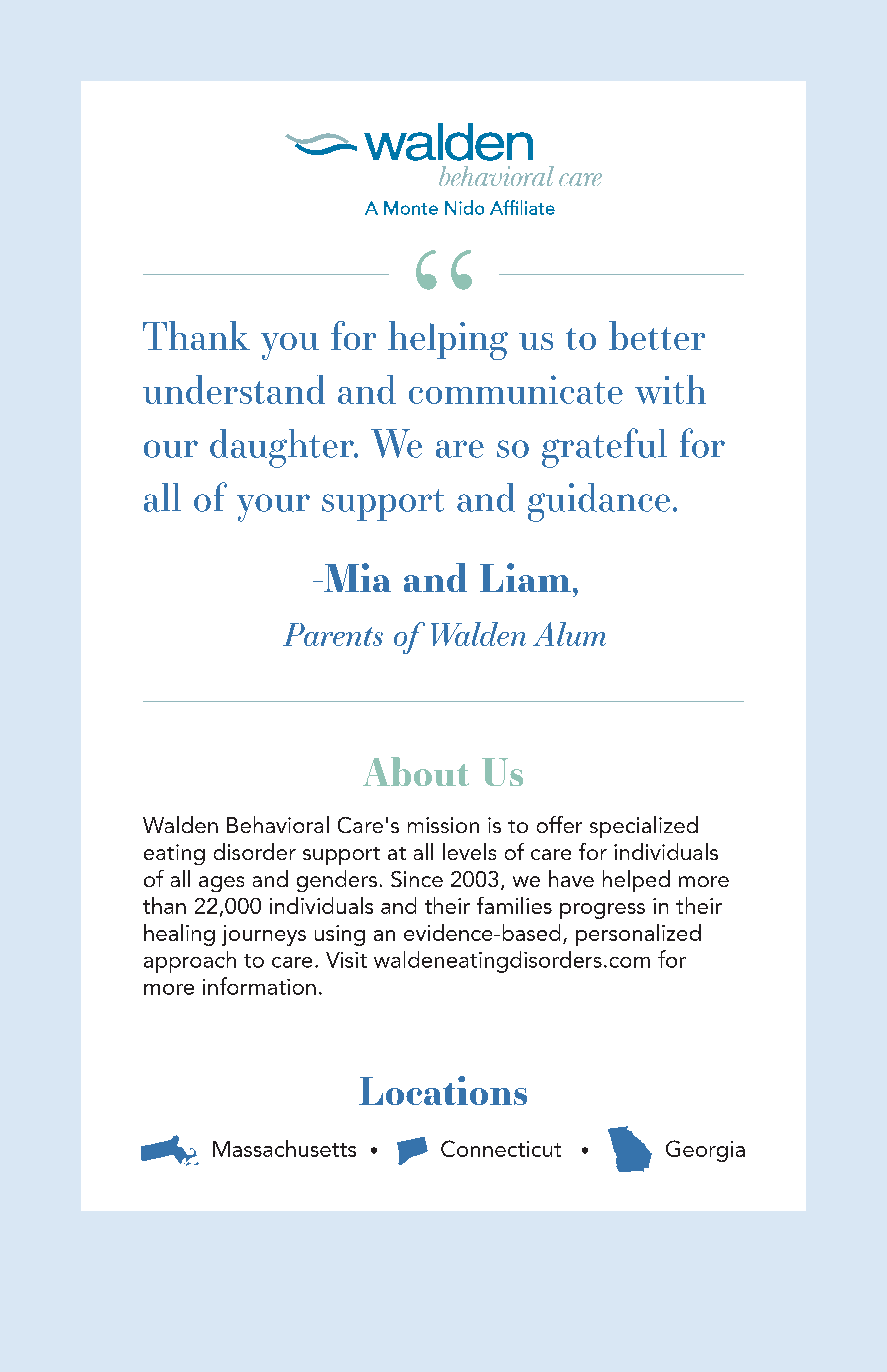 This screenshot has width=887, height=1372. What do you see at coordinates (417, 879) in the screenshot?
I see `Since` at bounding box center [417, 879].
